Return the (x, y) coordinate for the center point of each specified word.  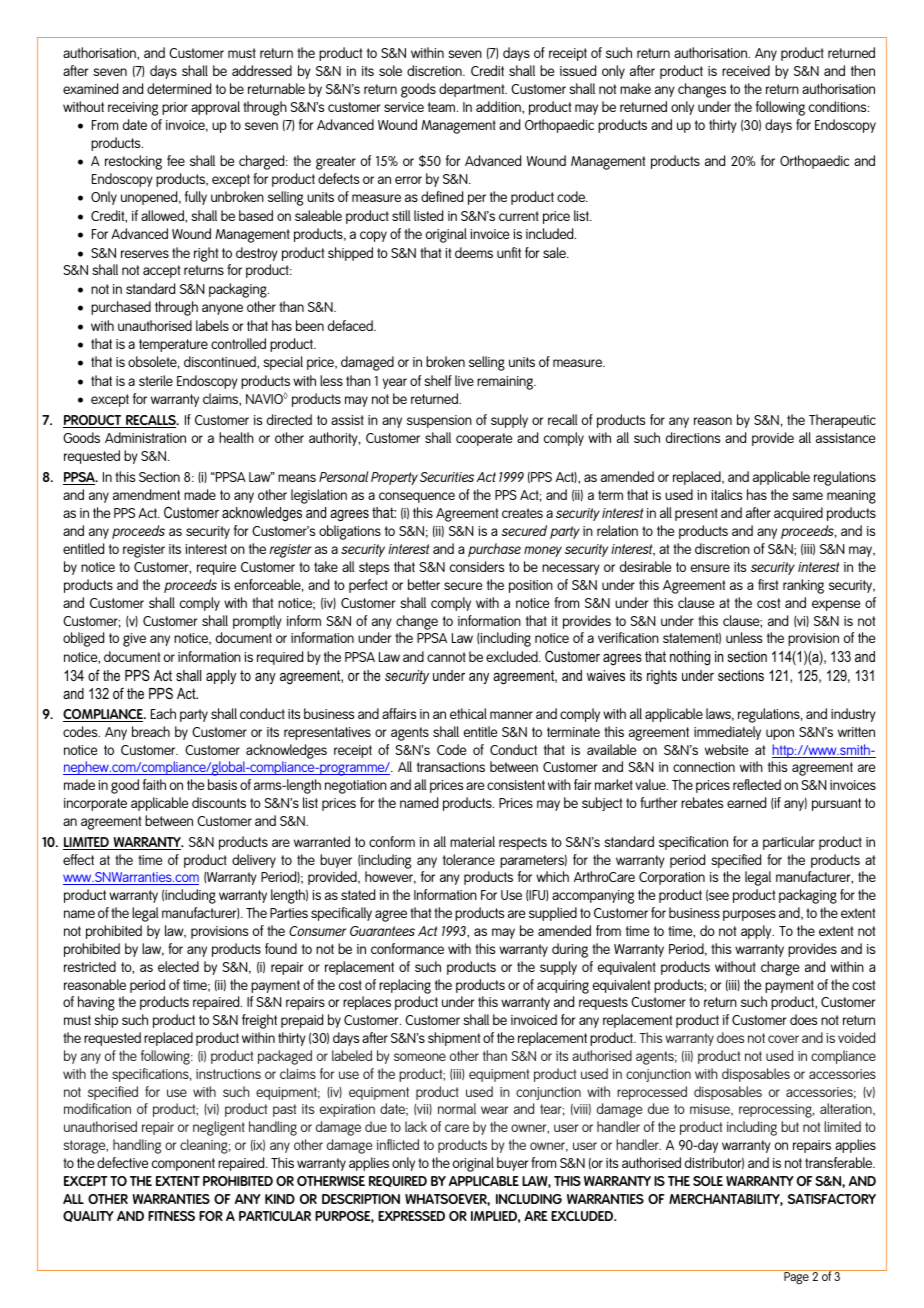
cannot (446, 657)
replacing (405, 986)
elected (178, 966)
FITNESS (171, 1216)
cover (783, 1039)
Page (796, 1278)
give (134, 640)
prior (175, 108)
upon (780, 734)
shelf (438, 380)
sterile (156, 380)
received (746, 70)
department (473, 90)
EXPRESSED (411, 1216)
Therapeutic (842, 421)
